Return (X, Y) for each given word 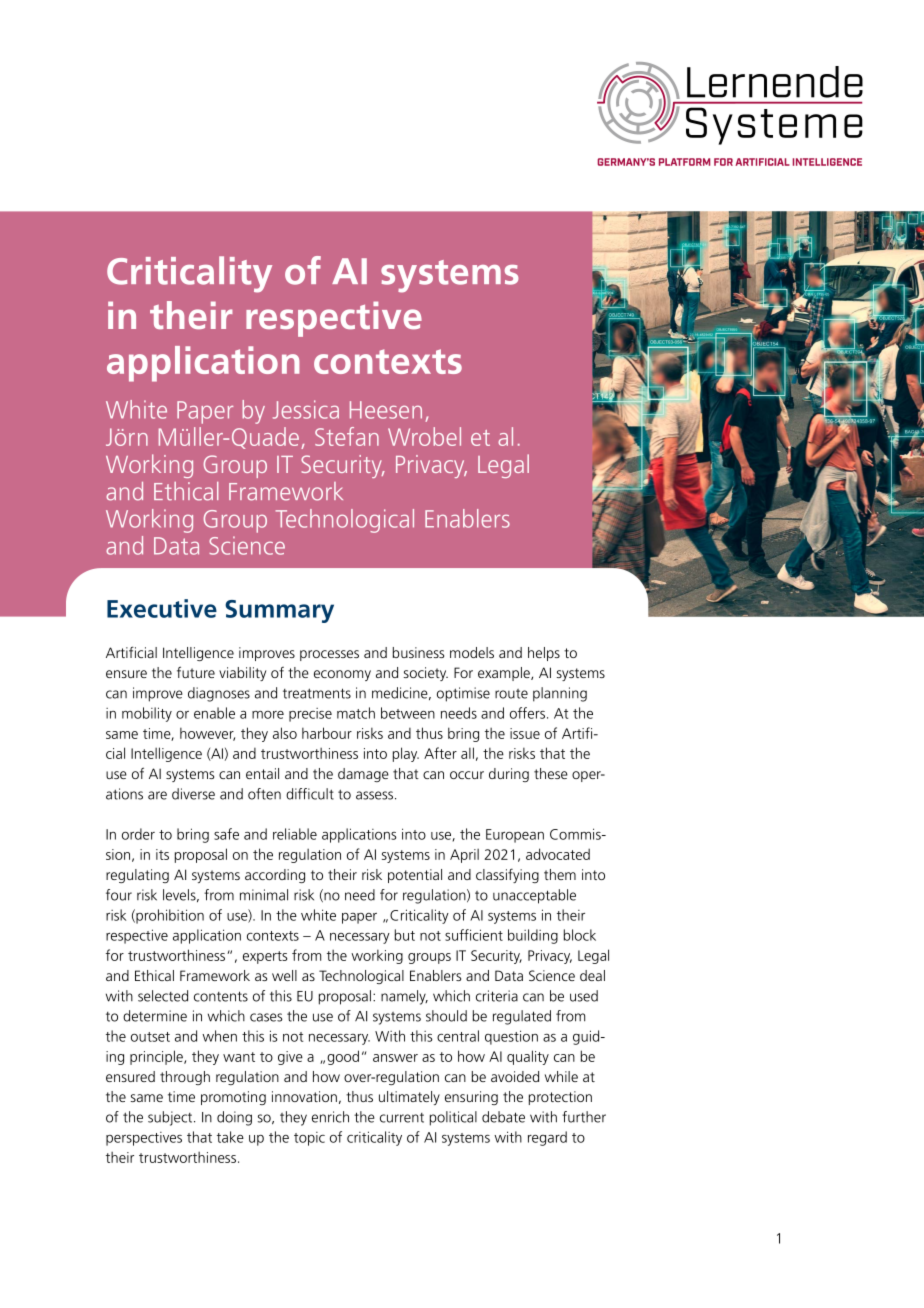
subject (171, 1118)
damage (363, 775)
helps (544, 654)
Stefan (347, 436)
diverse (193, 794)
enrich (330, 1117)
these (551, 773)
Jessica (306, 409)
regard (547, 1138)
